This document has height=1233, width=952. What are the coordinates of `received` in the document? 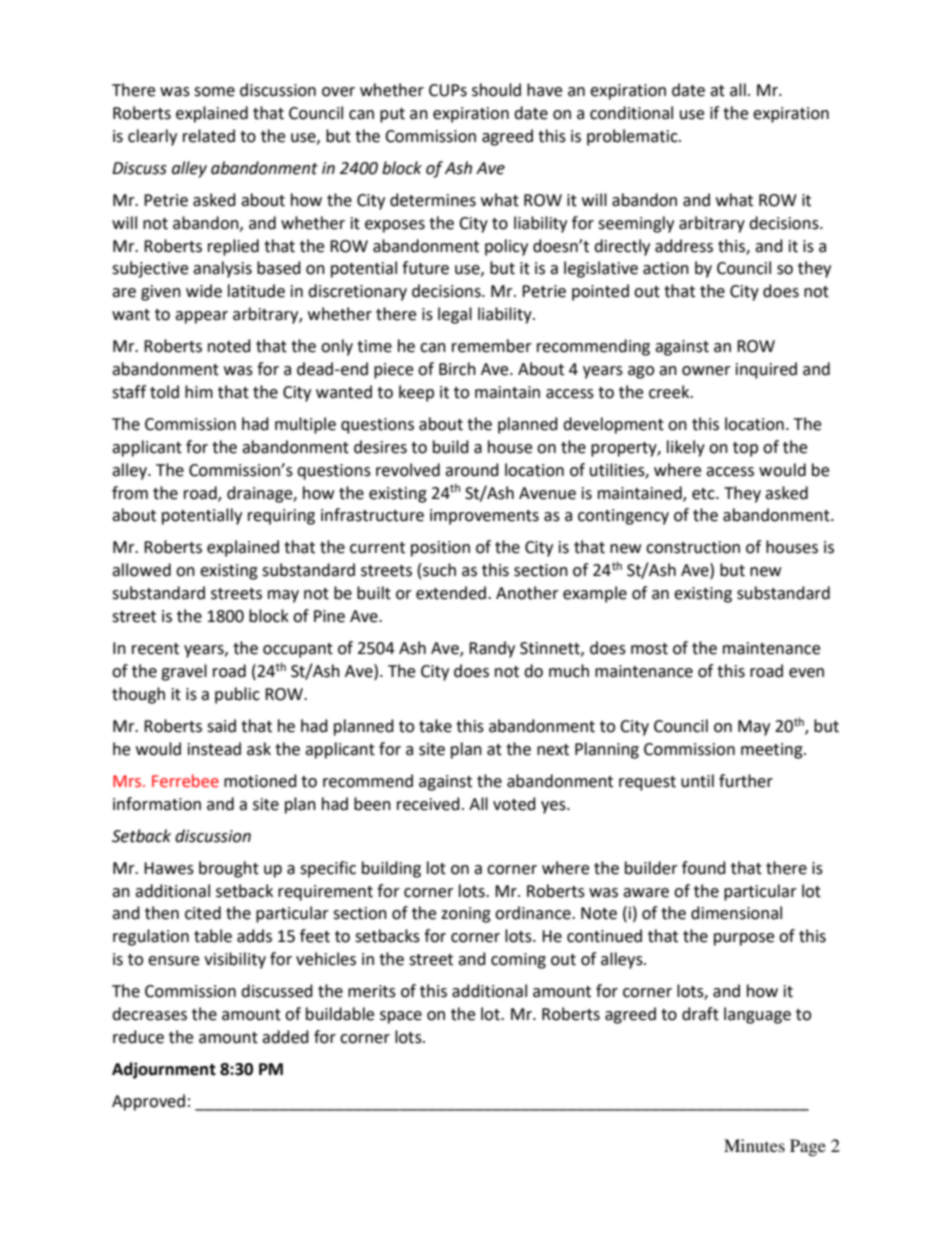 It's located at (428, 804).
